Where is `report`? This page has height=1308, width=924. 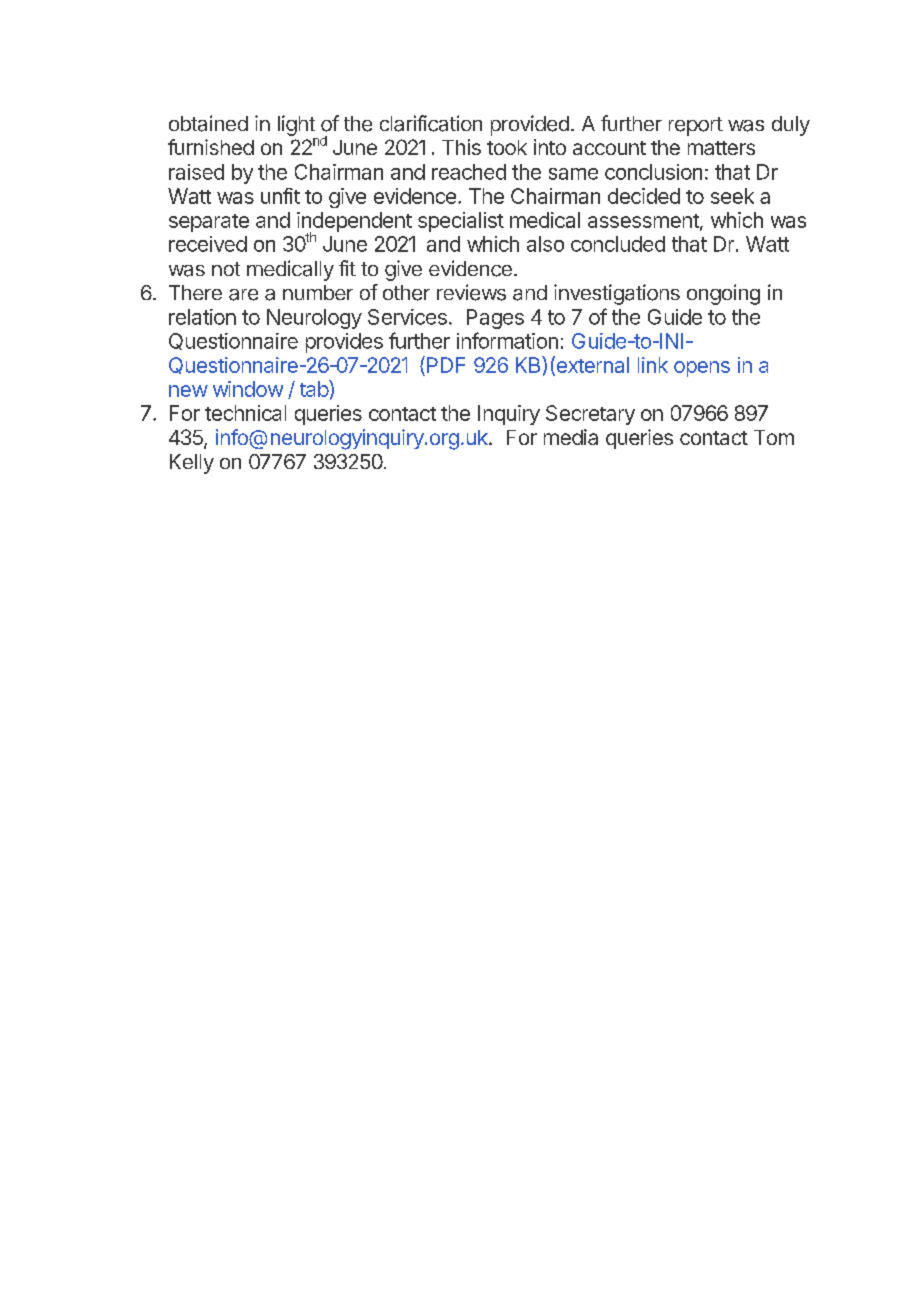 report is located at coordinates (696, 126).
